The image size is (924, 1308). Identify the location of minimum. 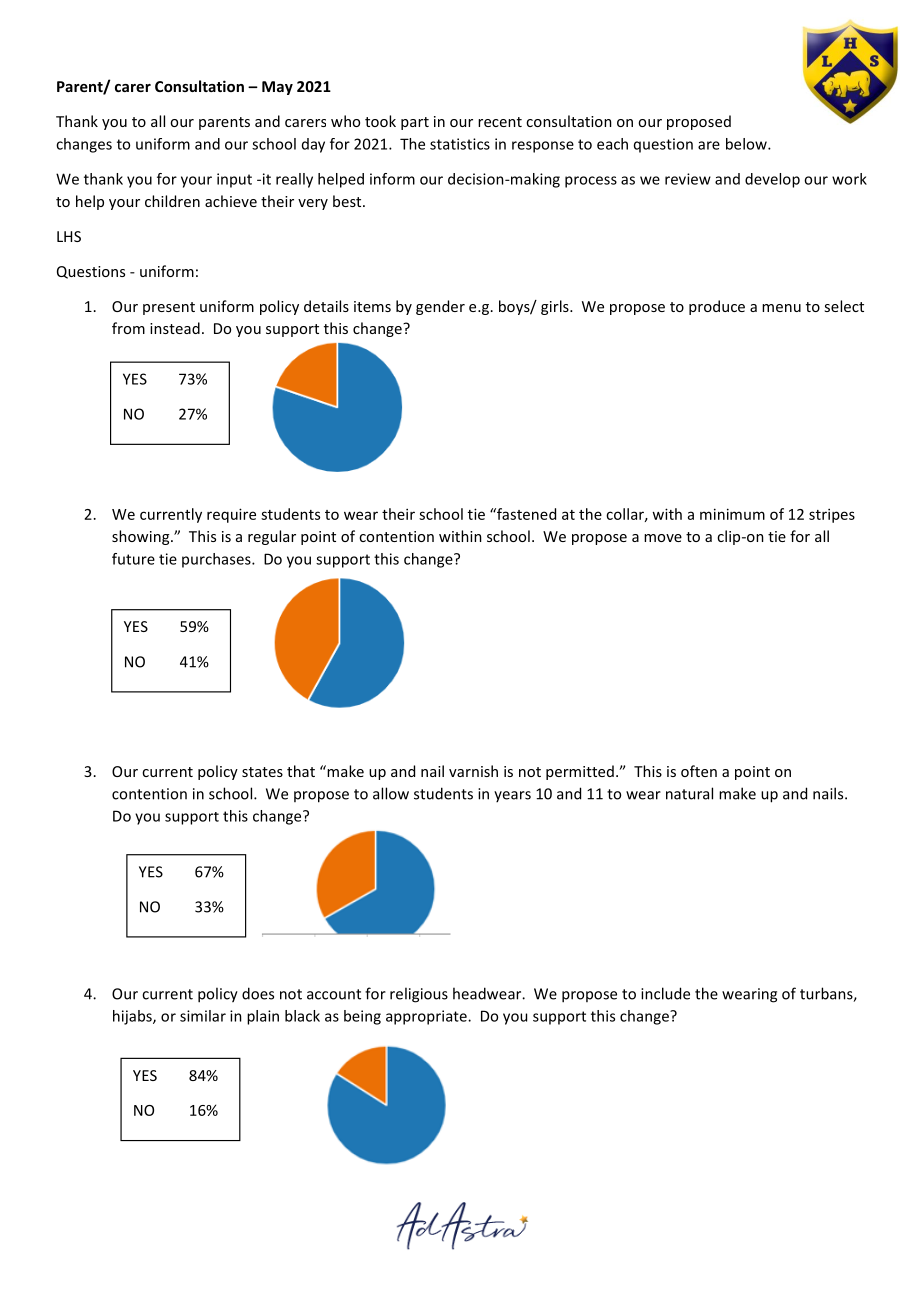
(732, 514).
